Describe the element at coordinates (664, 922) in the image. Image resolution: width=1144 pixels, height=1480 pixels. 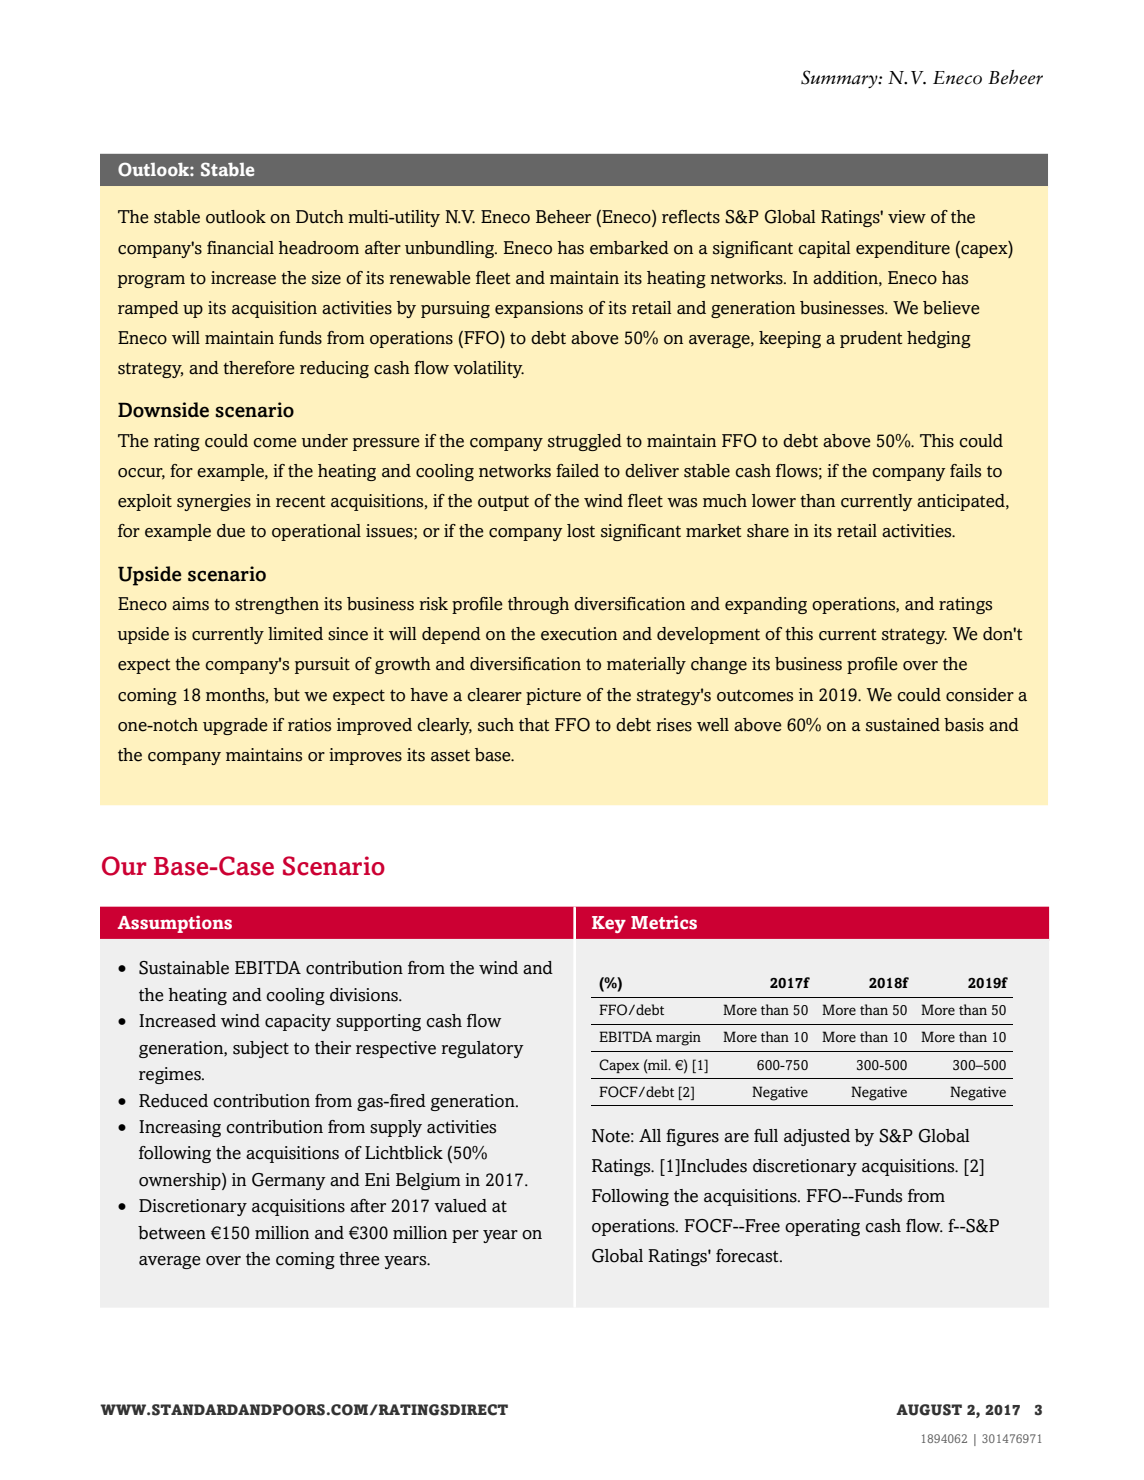
I see `Metrics` at that location.
